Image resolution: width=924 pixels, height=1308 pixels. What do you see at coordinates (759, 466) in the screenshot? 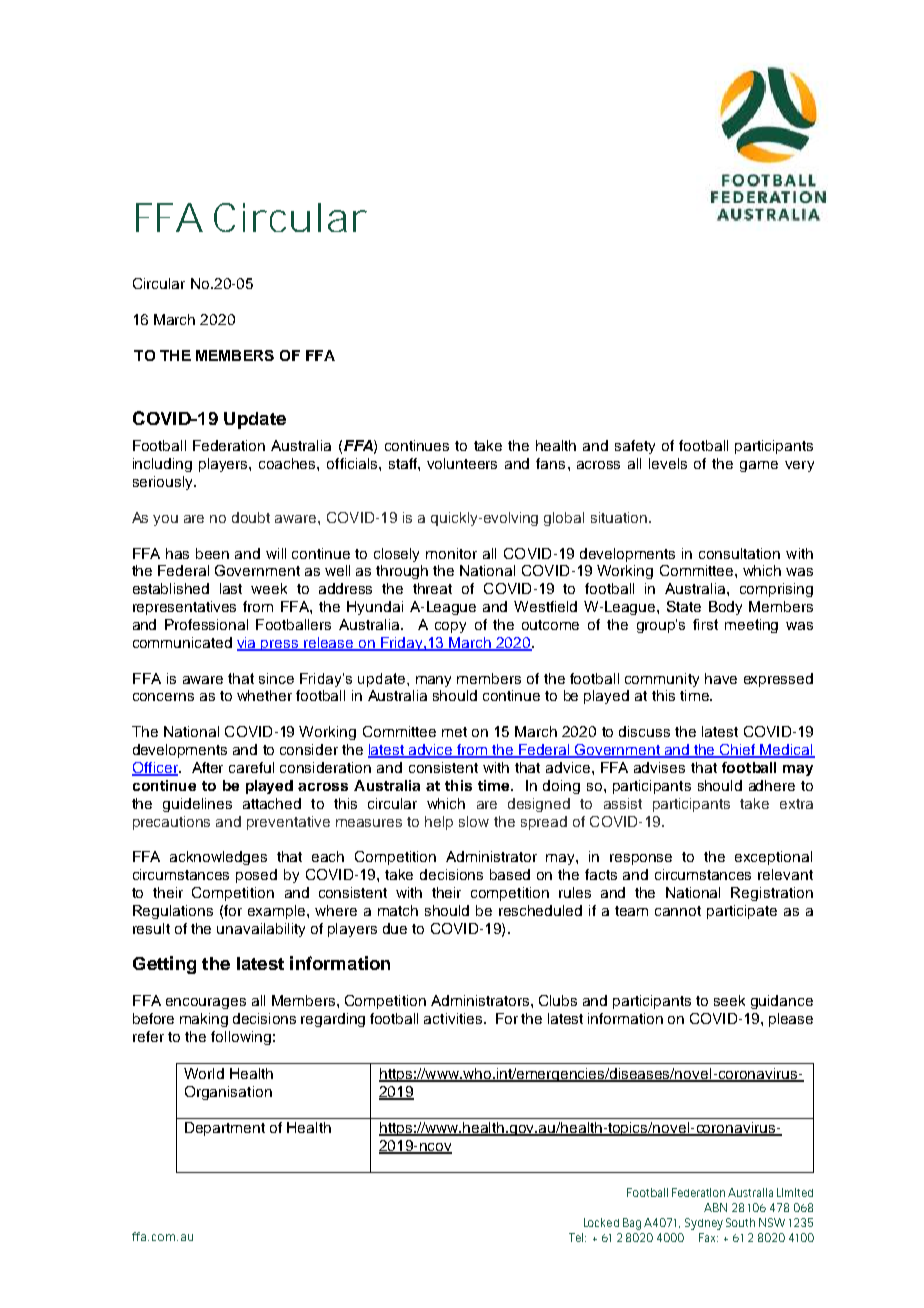
I see `game` at bounding box center [759, 466].
